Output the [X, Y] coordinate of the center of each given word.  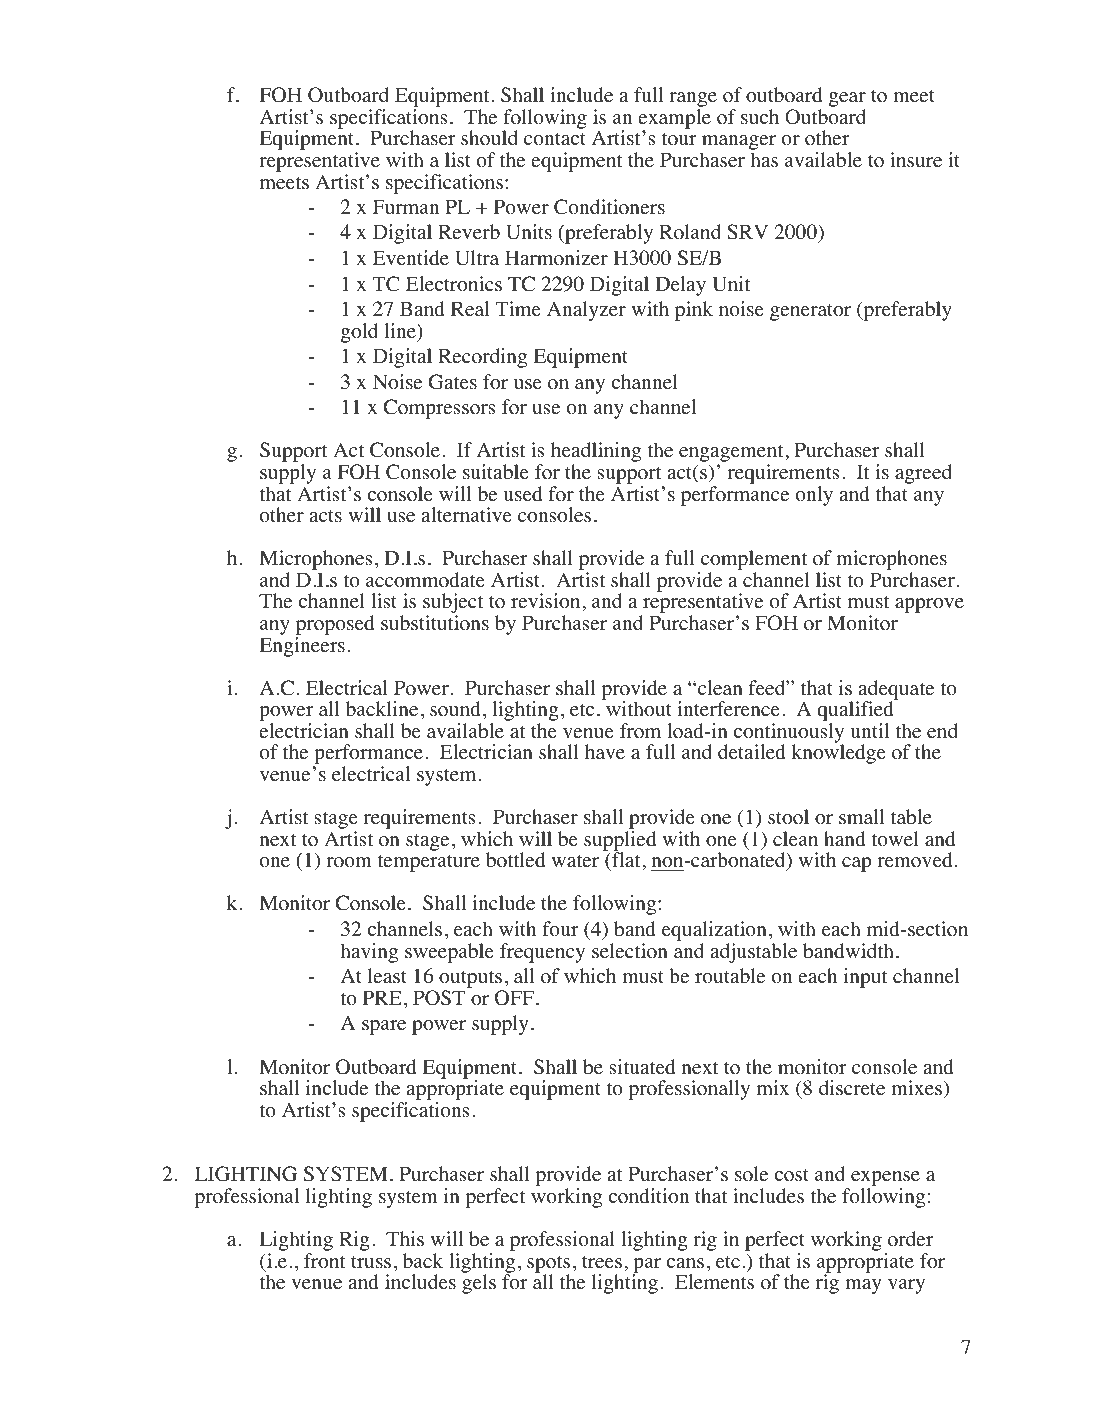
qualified [855, 712]
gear [847, 101]
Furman [406, 206]
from [640, 731]
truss [371, 1262]
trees [602, 1262]
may [863, 1286]
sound [455, 709]
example [674, 120]
